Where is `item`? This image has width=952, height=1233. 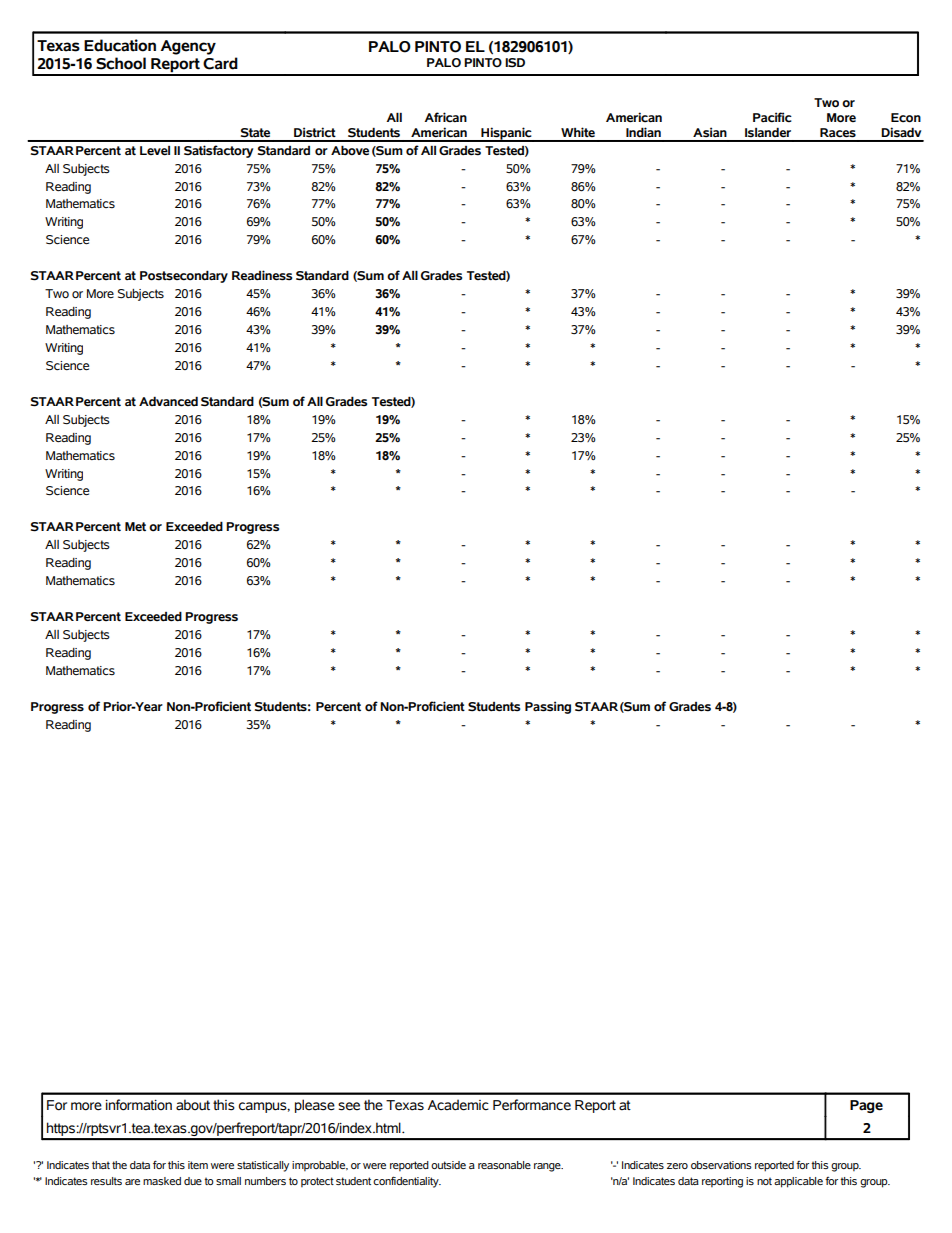
item is located at coordinates (198, 1165).
